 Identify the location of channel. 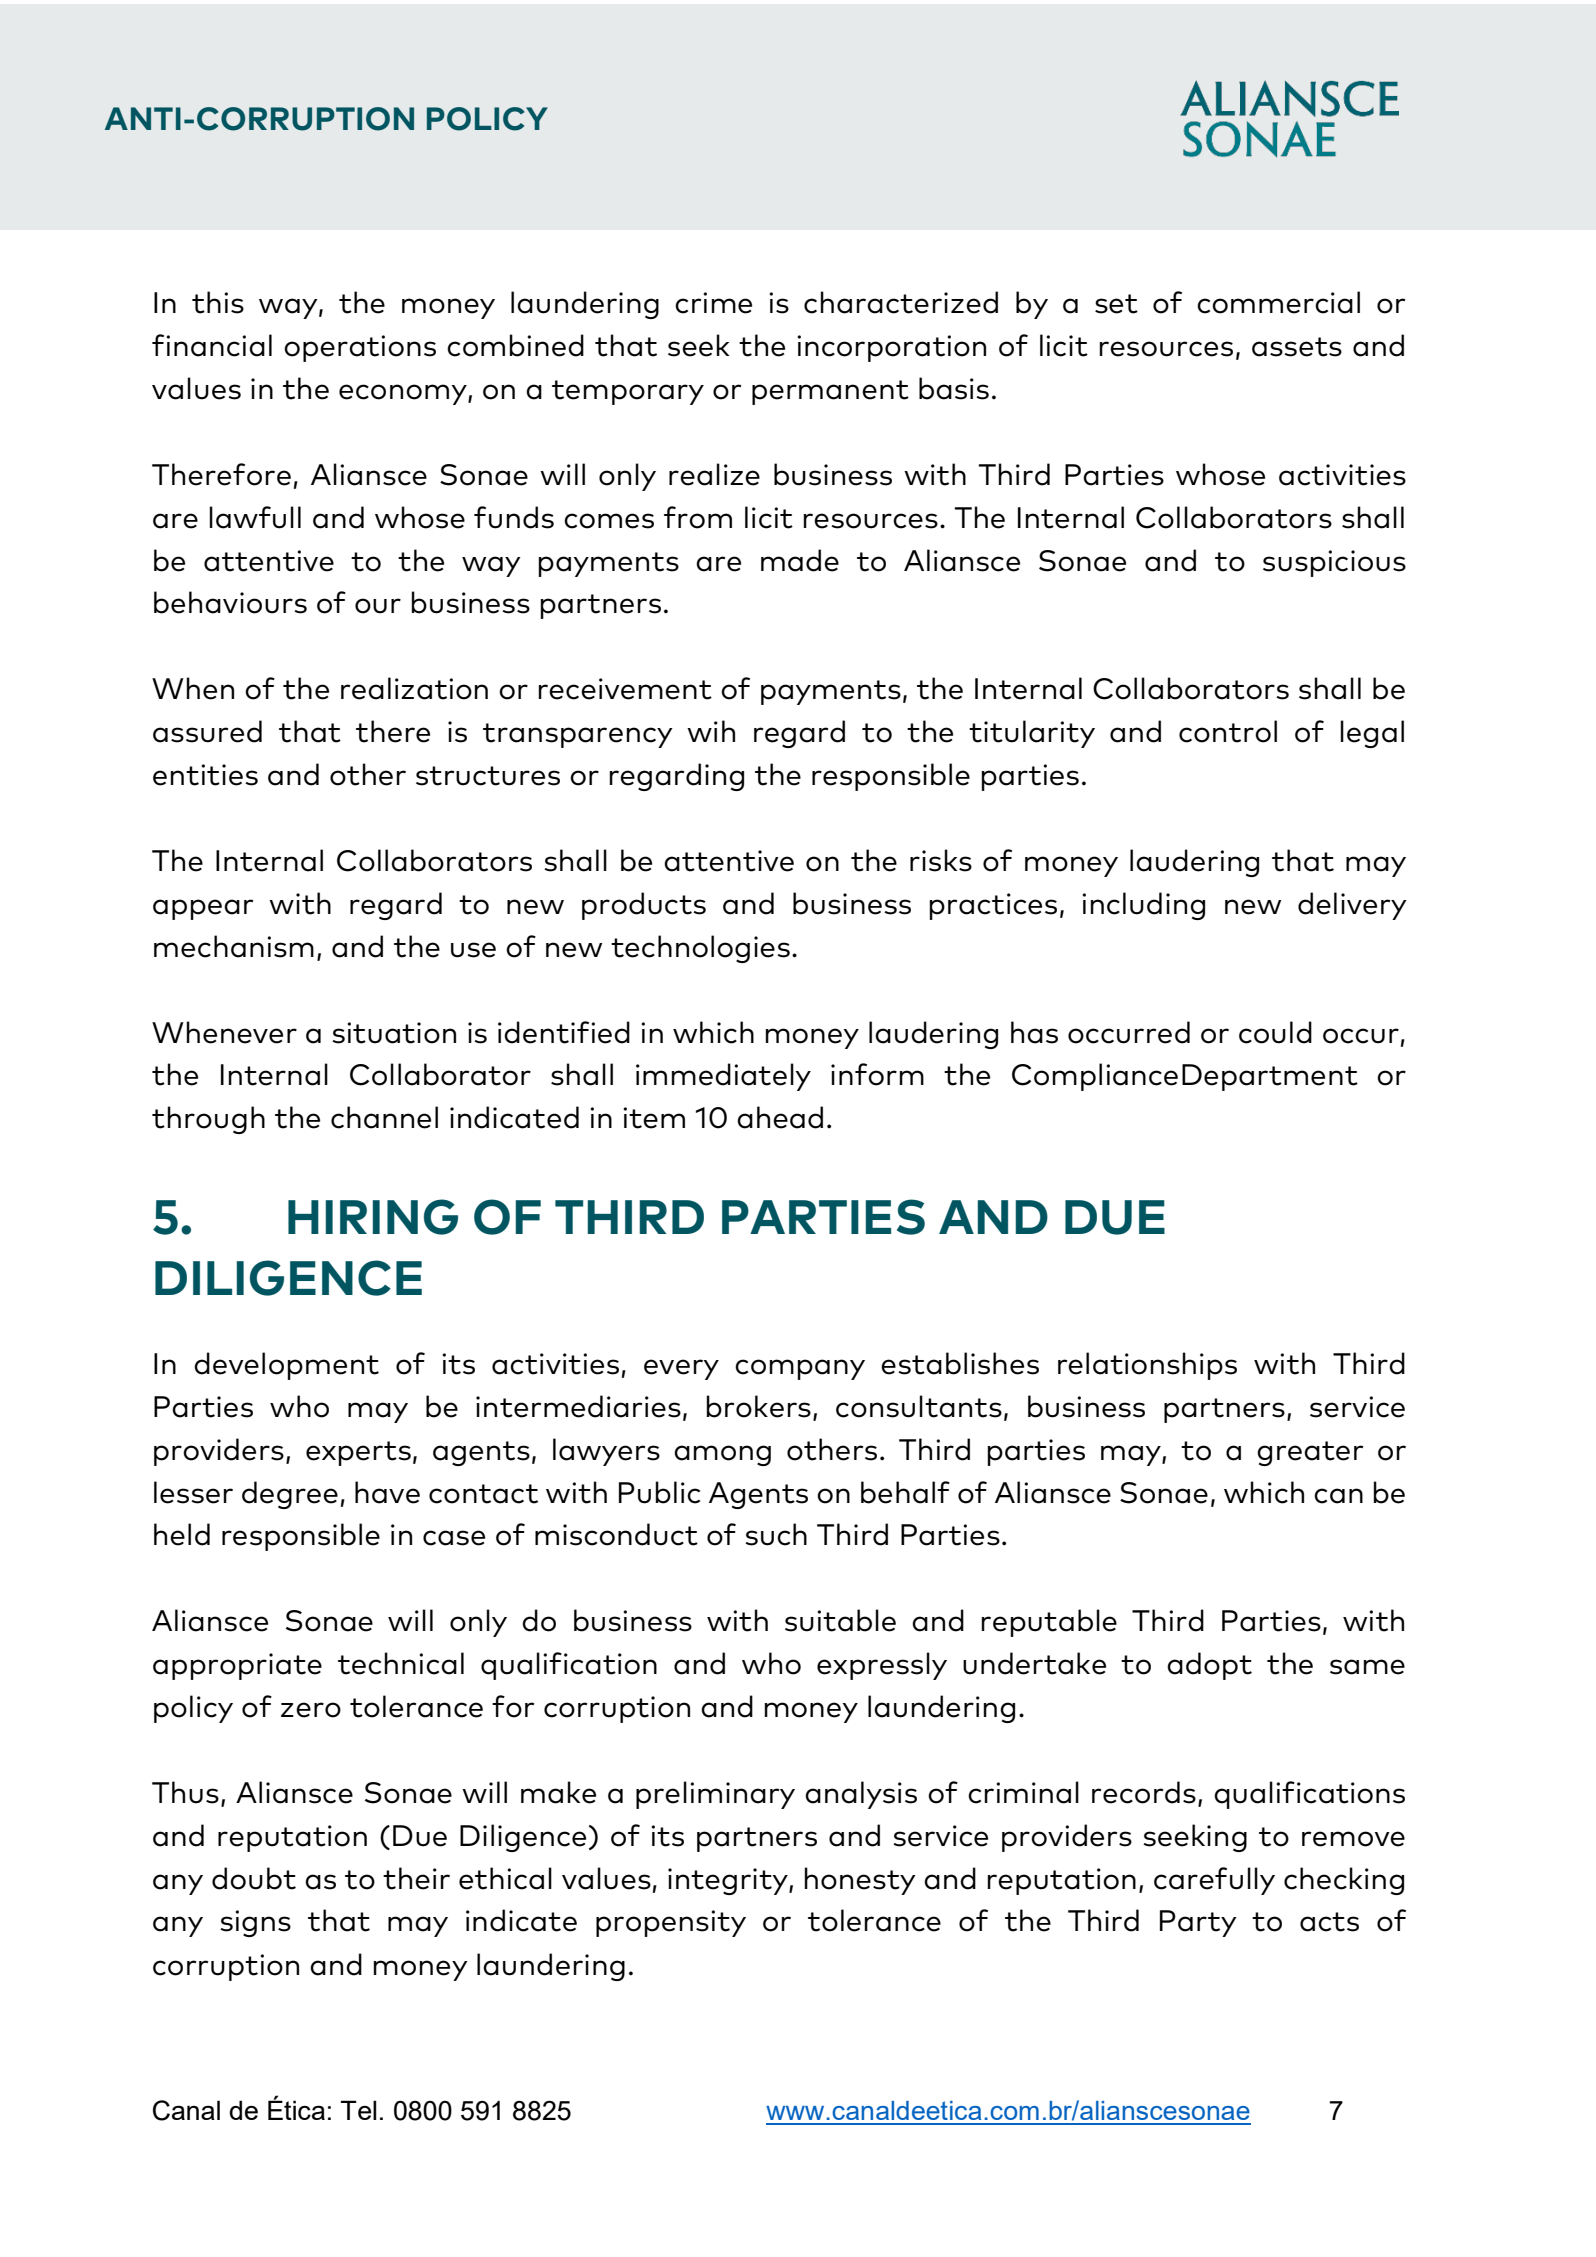
(384, 1117).
